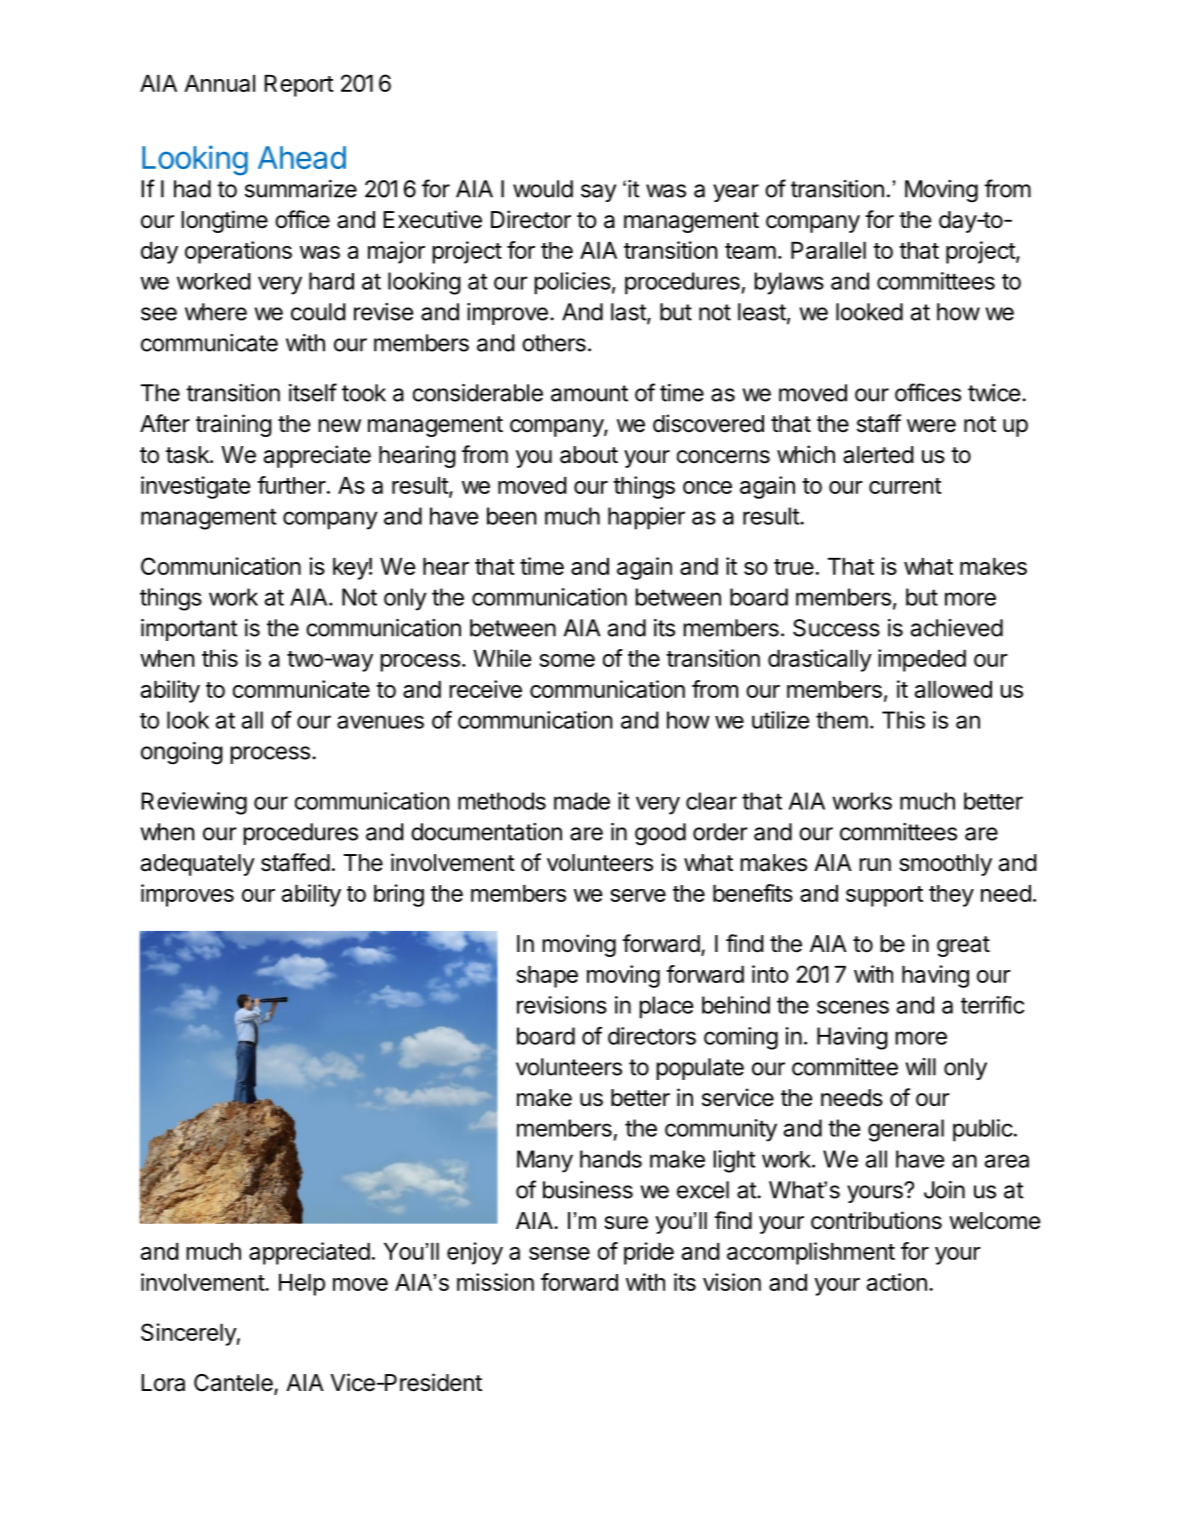 This screenshot has height=1536, width=1187. I want to click on action, so click(897, 1282).
